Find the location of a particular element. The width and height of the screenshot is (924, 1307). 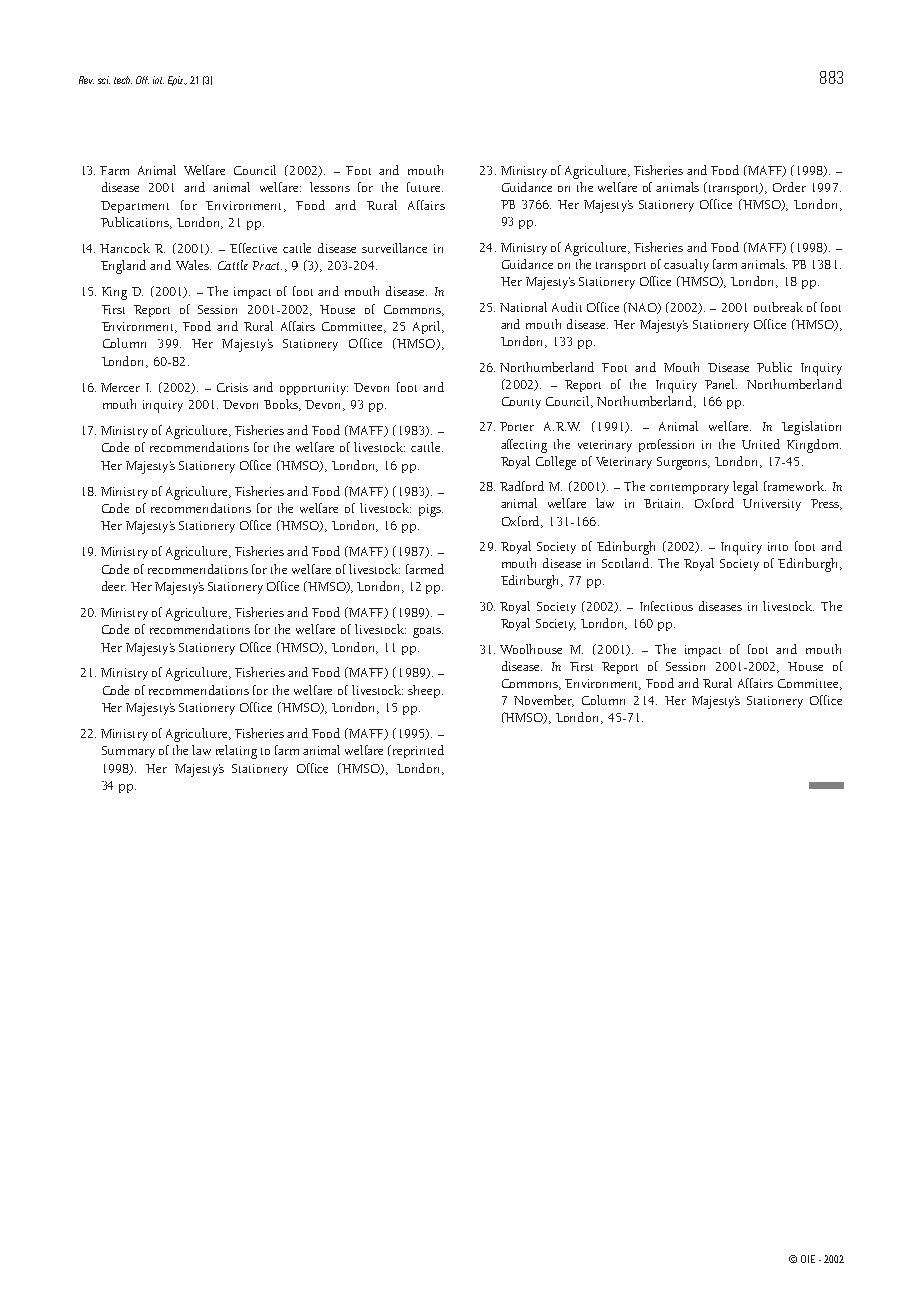

Order is located at coordinates (789, 187).
